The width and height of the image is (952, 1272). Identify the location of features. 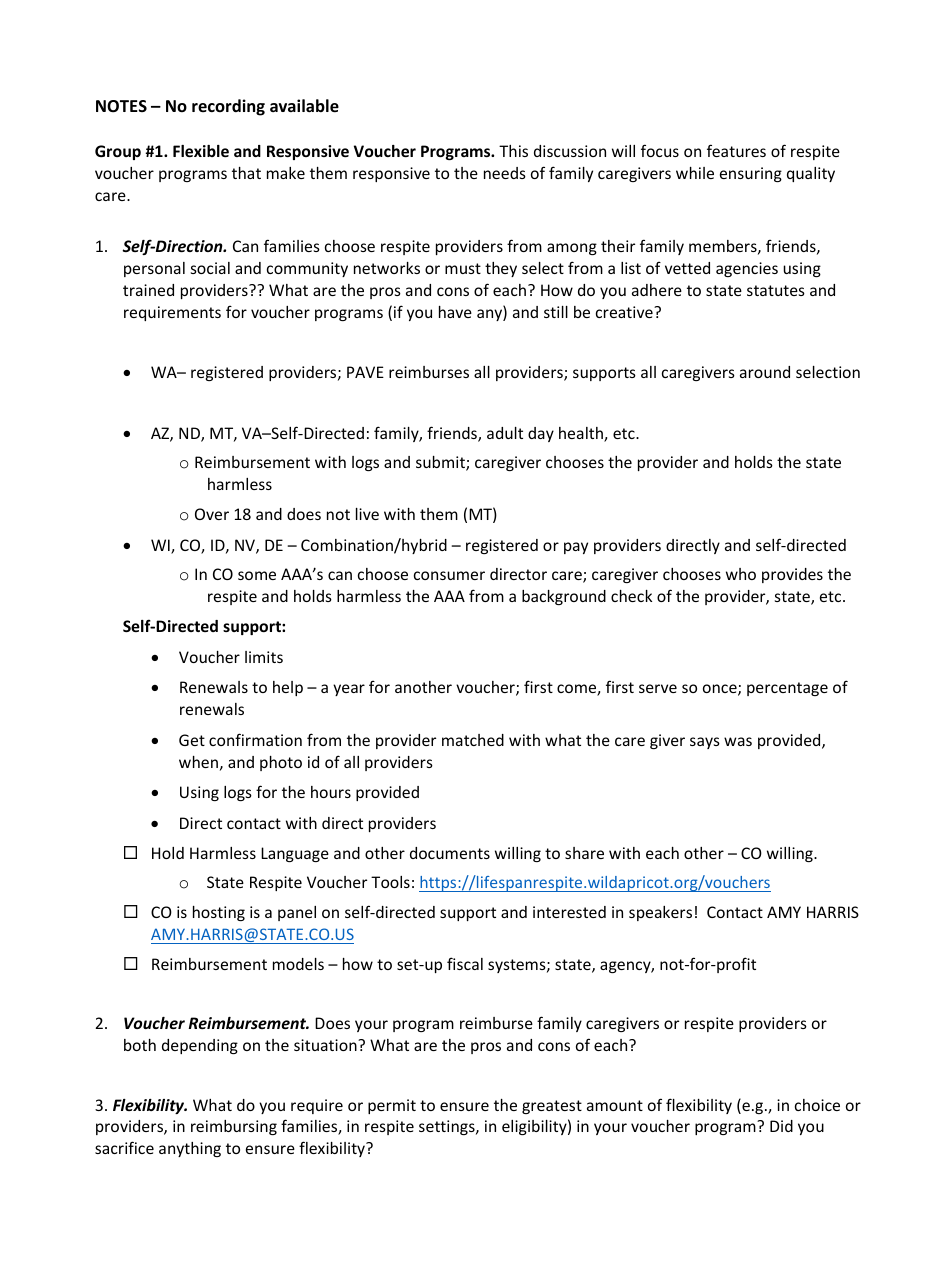
(736, 150).
